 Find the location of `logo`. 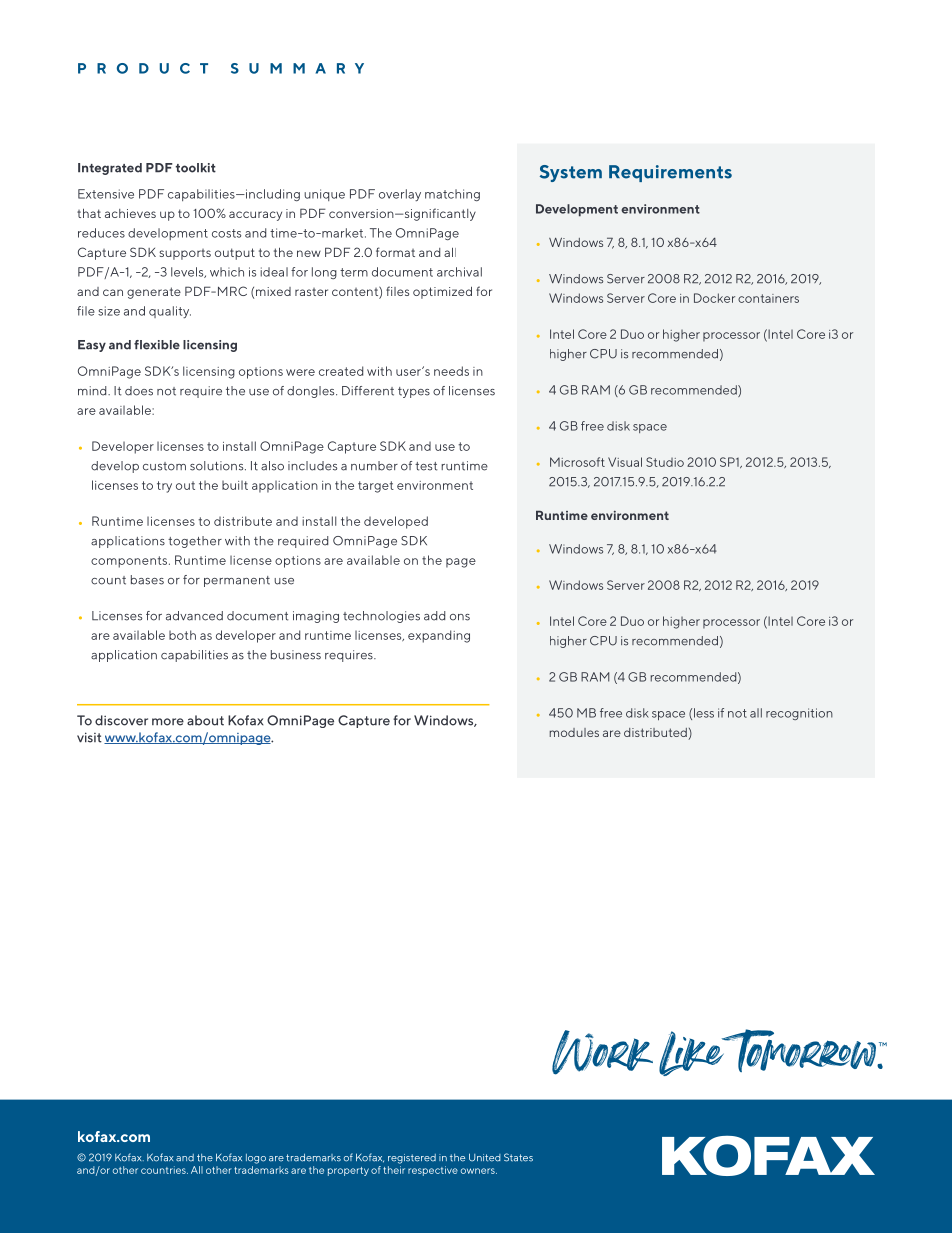

logo is located at coordinates (256, 1159).
